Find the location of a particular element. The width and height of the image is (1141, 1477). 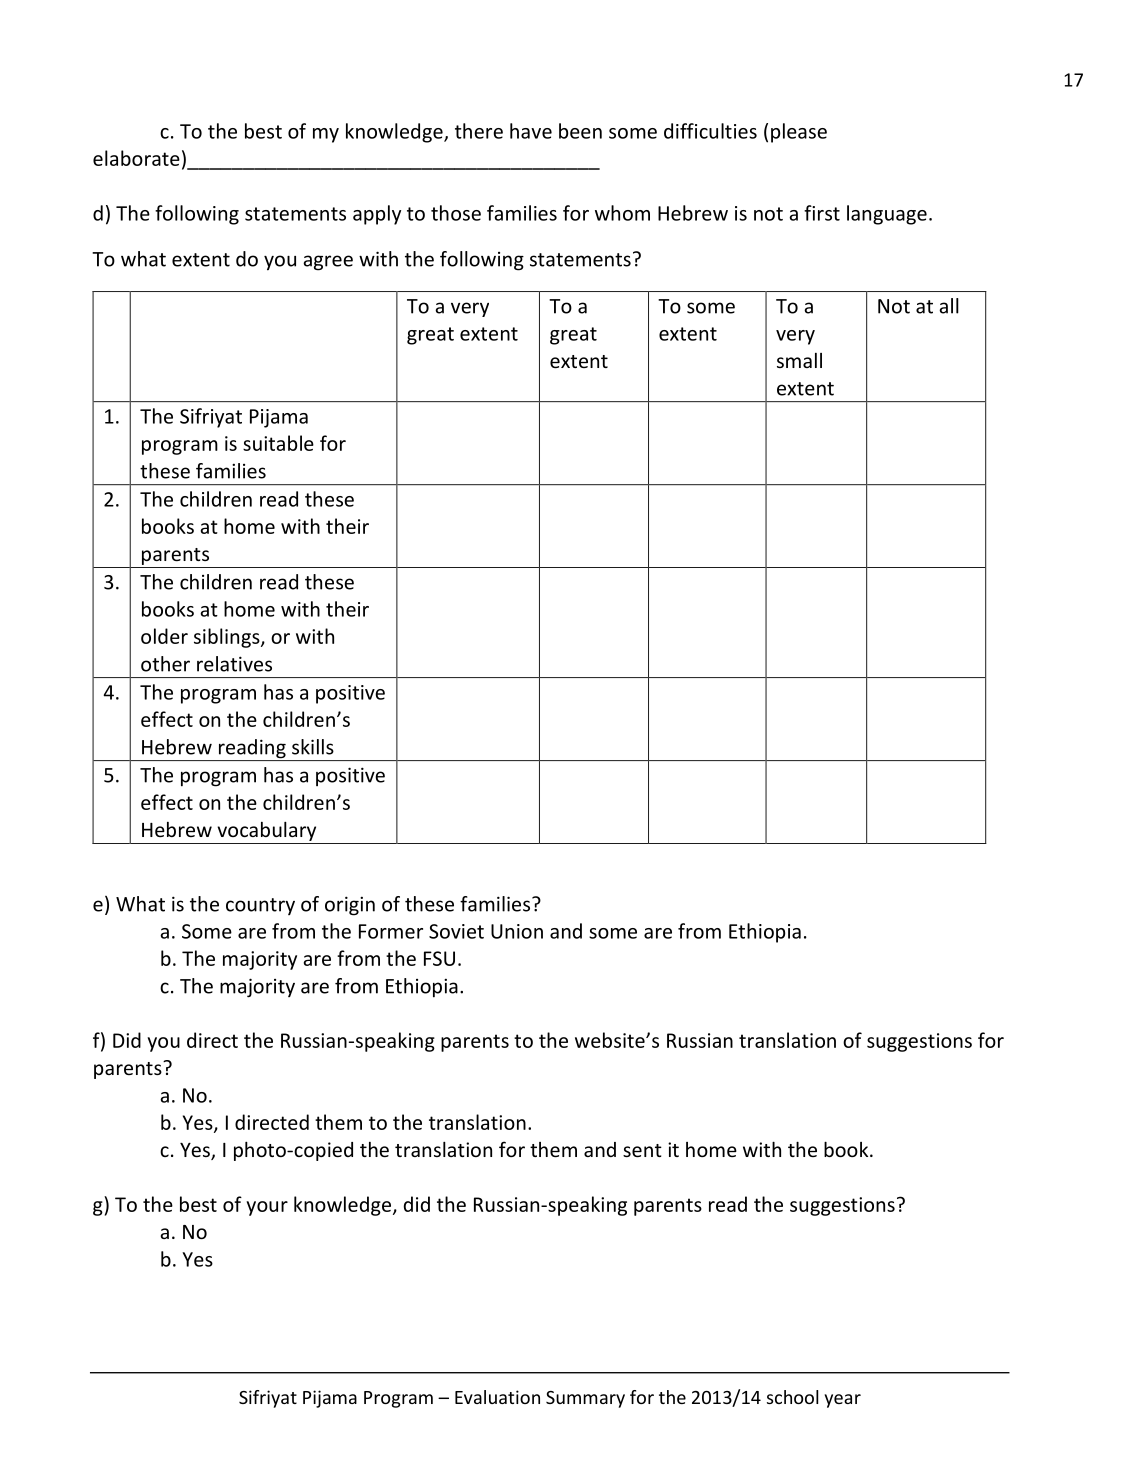

skills is located at coordinates (313, 747).
